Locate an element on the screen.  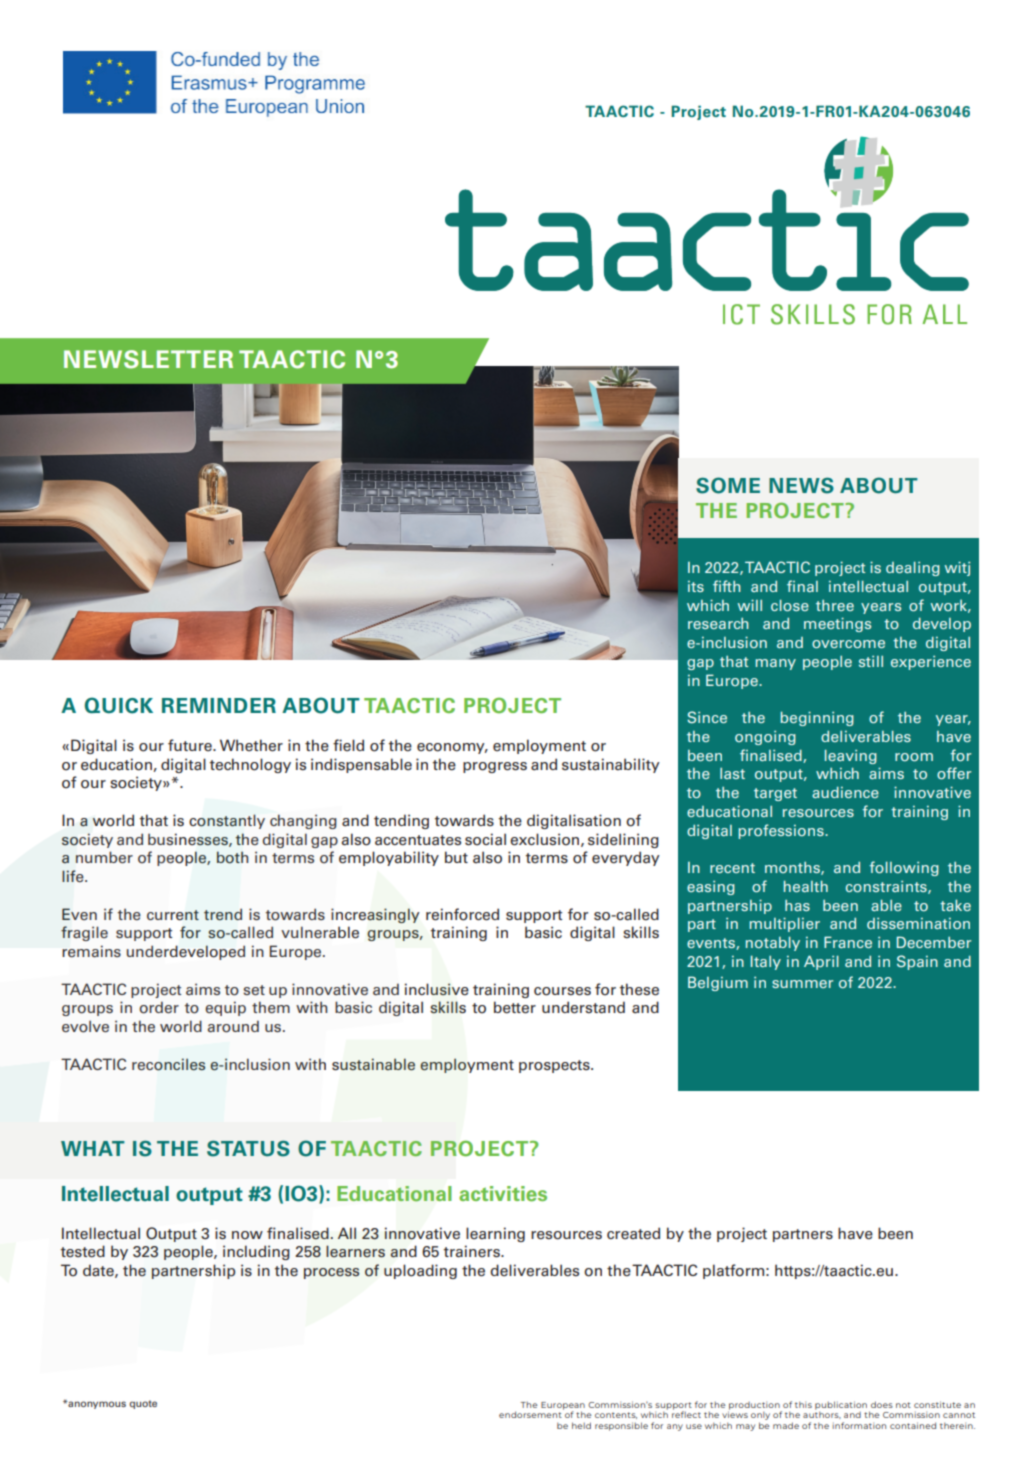
publication is located at coordinates (841, 1405).
